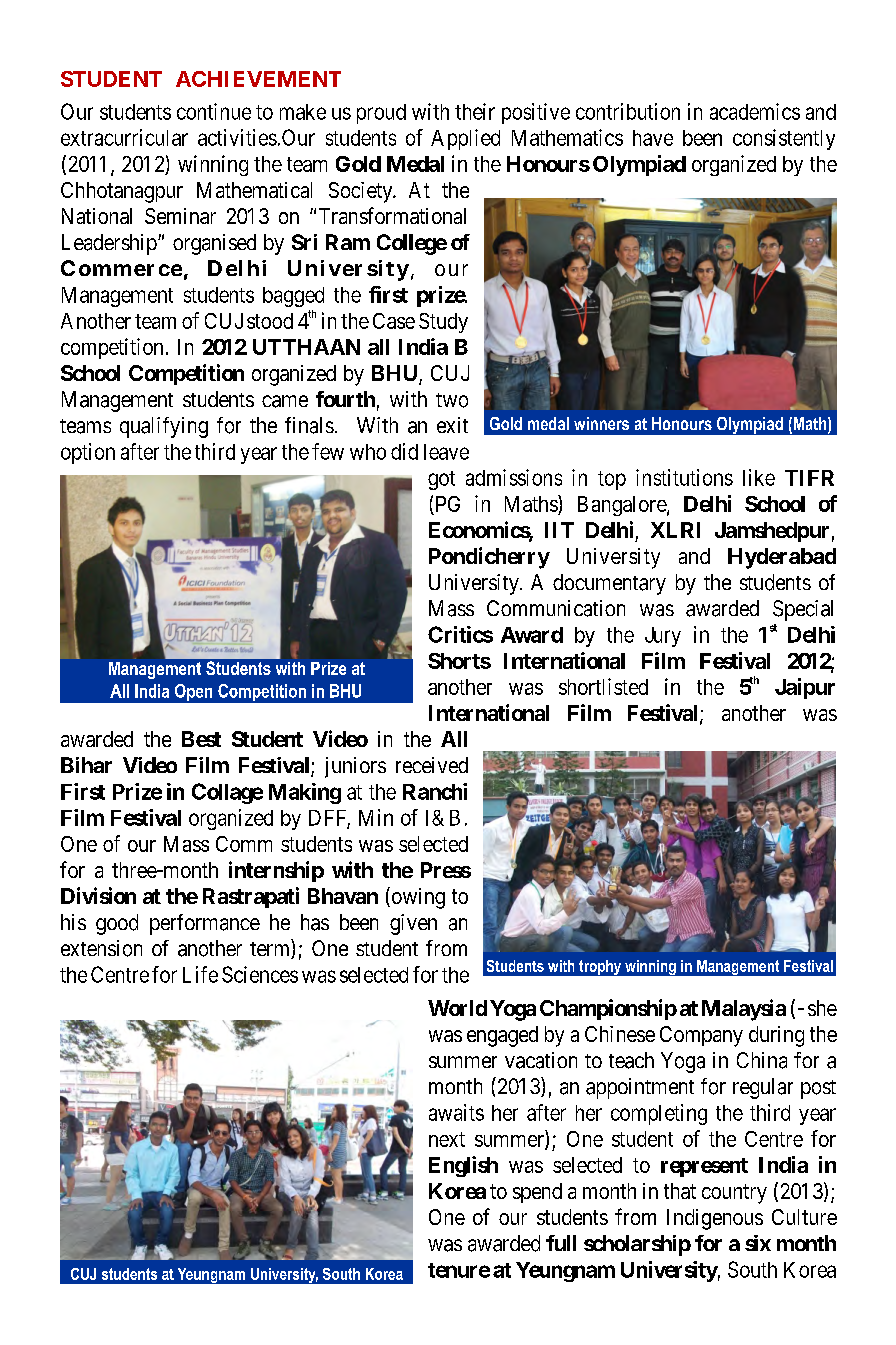 The image size is (896, 1345). I want to click on English, so click(463, 1166).
